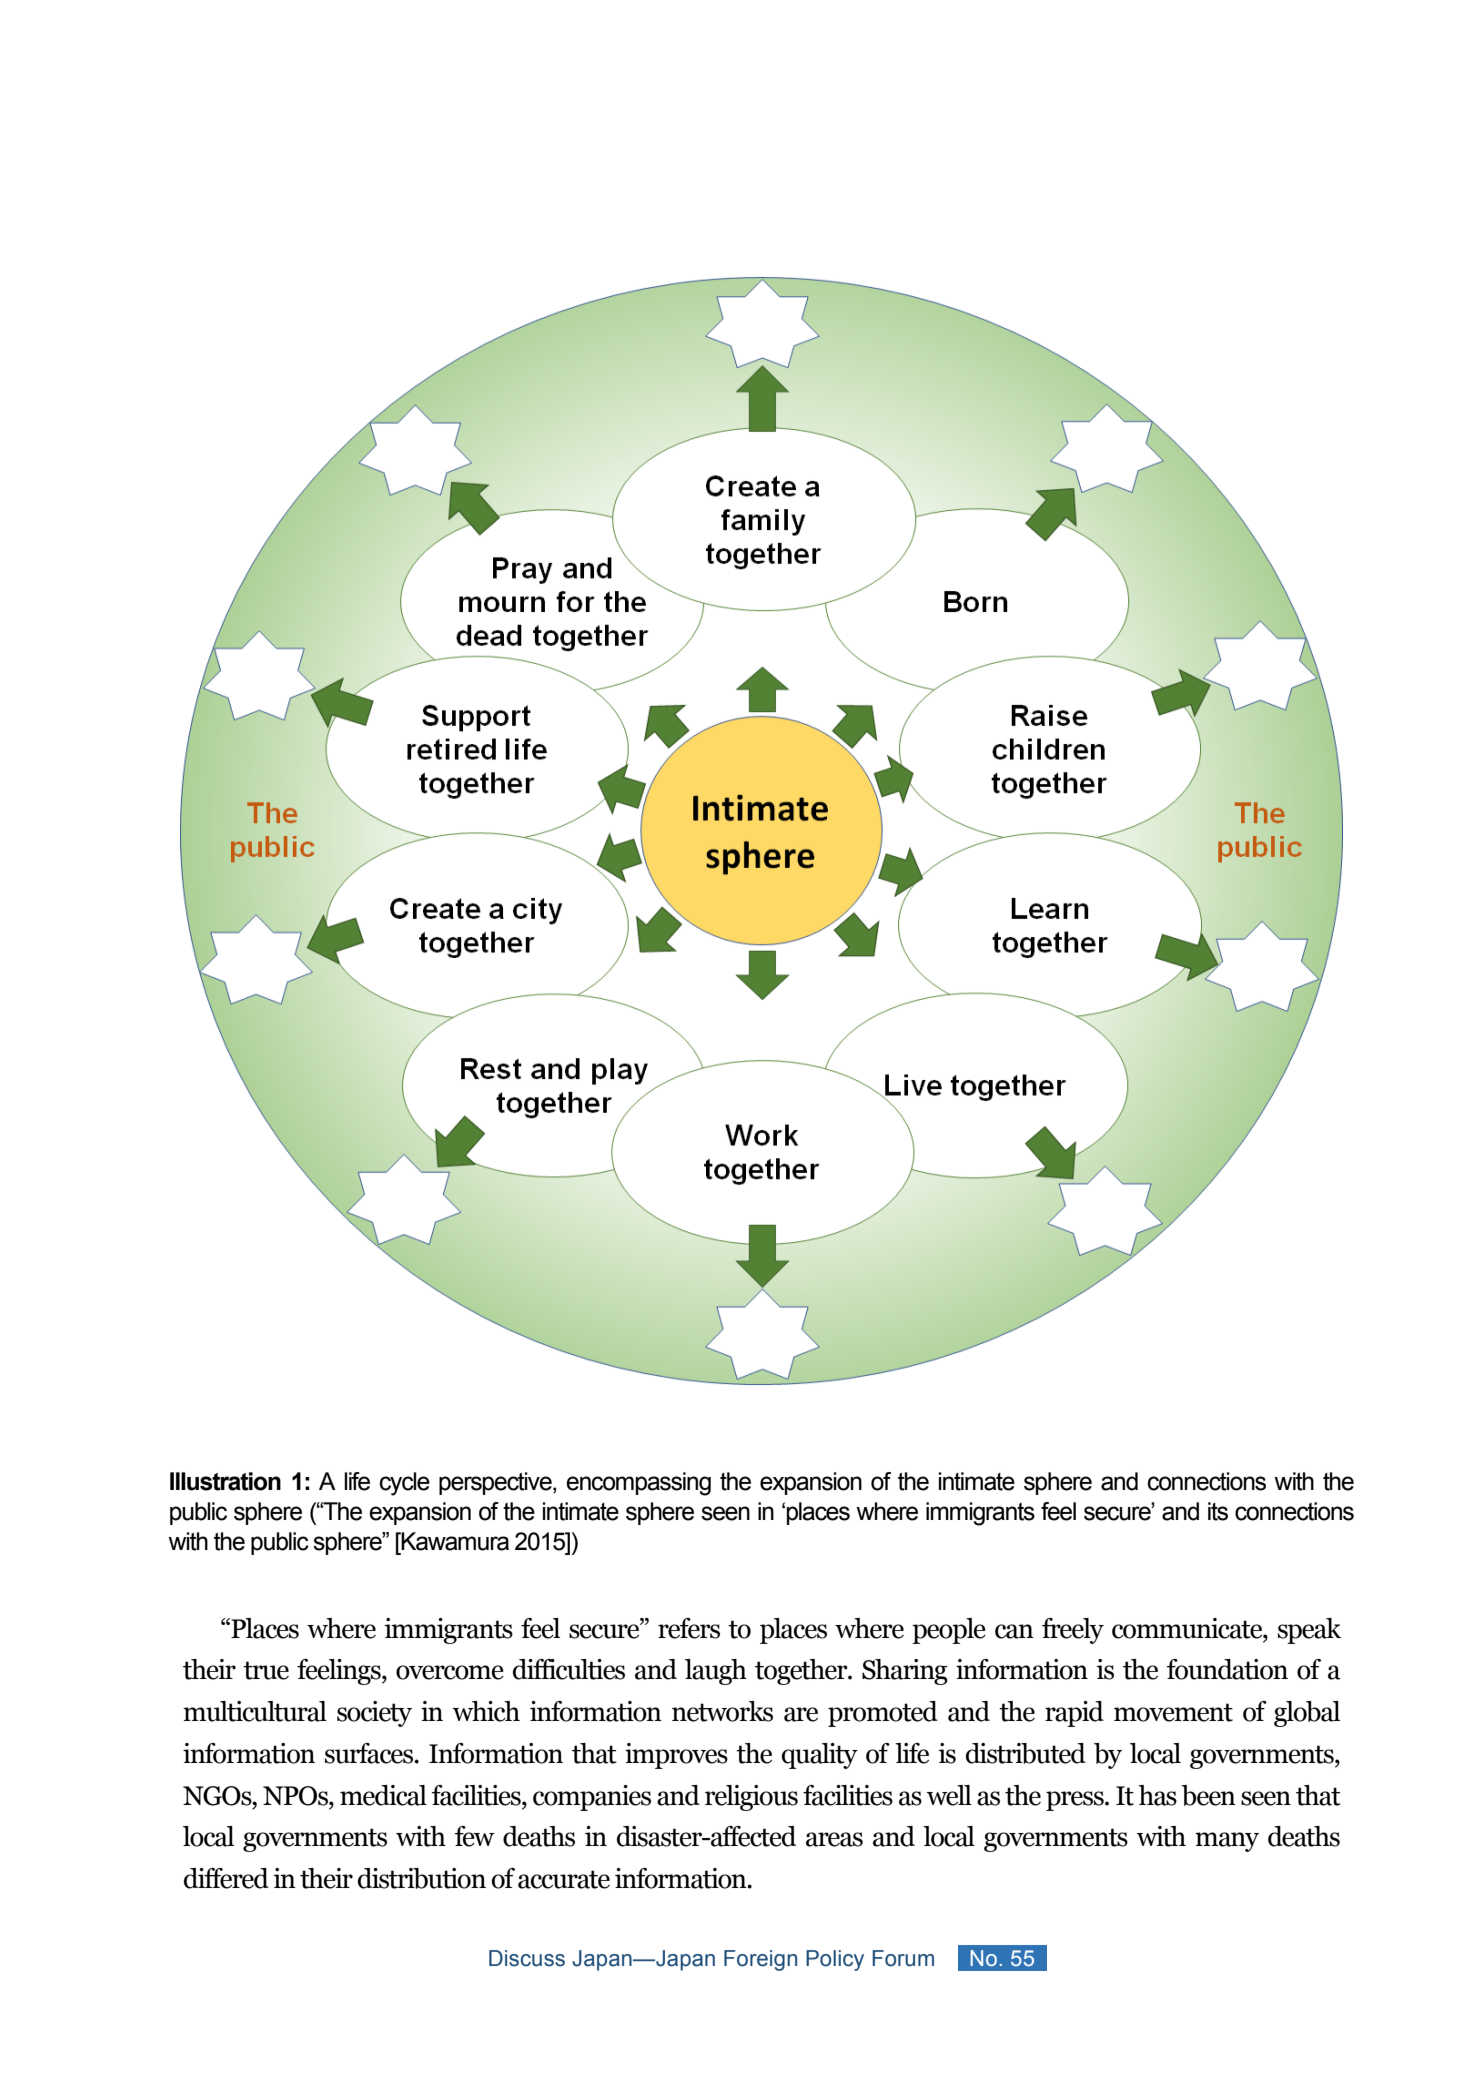 This screenshot has height=2095, width=1480. Describe the element at coordinates (266, 1670) in the screenshot. I see `true` at that location.
